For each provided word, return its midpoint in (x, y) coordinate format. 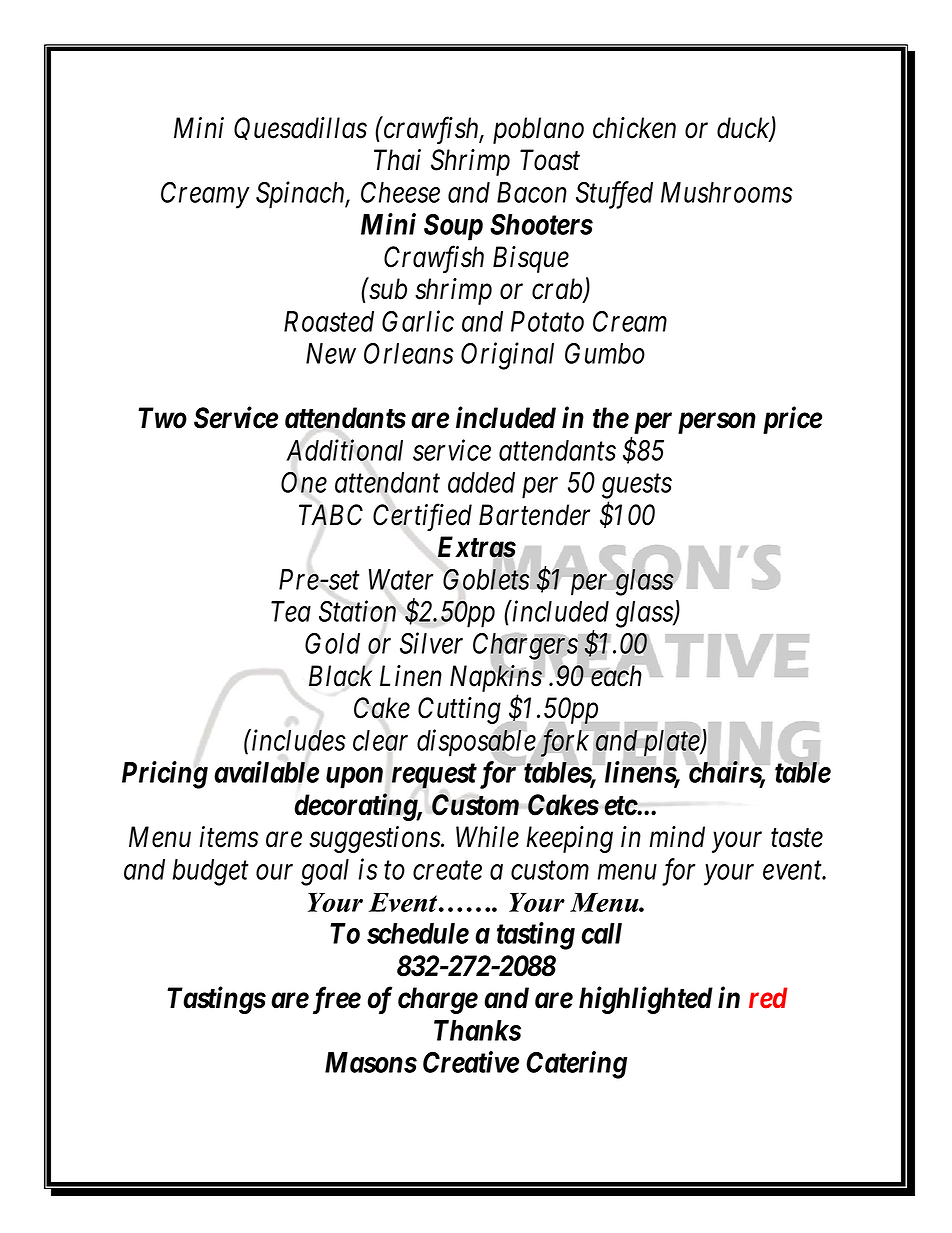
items (228, 837)
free (334, 1000)
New (331, 353)
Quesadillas (300, 128)
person (717, 423)
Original (507, 356)
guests (637, 487)
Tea (291, 611)
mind (677, 837)
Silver (431, 643)
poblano (538, 130)
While (487, 837)
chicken (634, 128)
